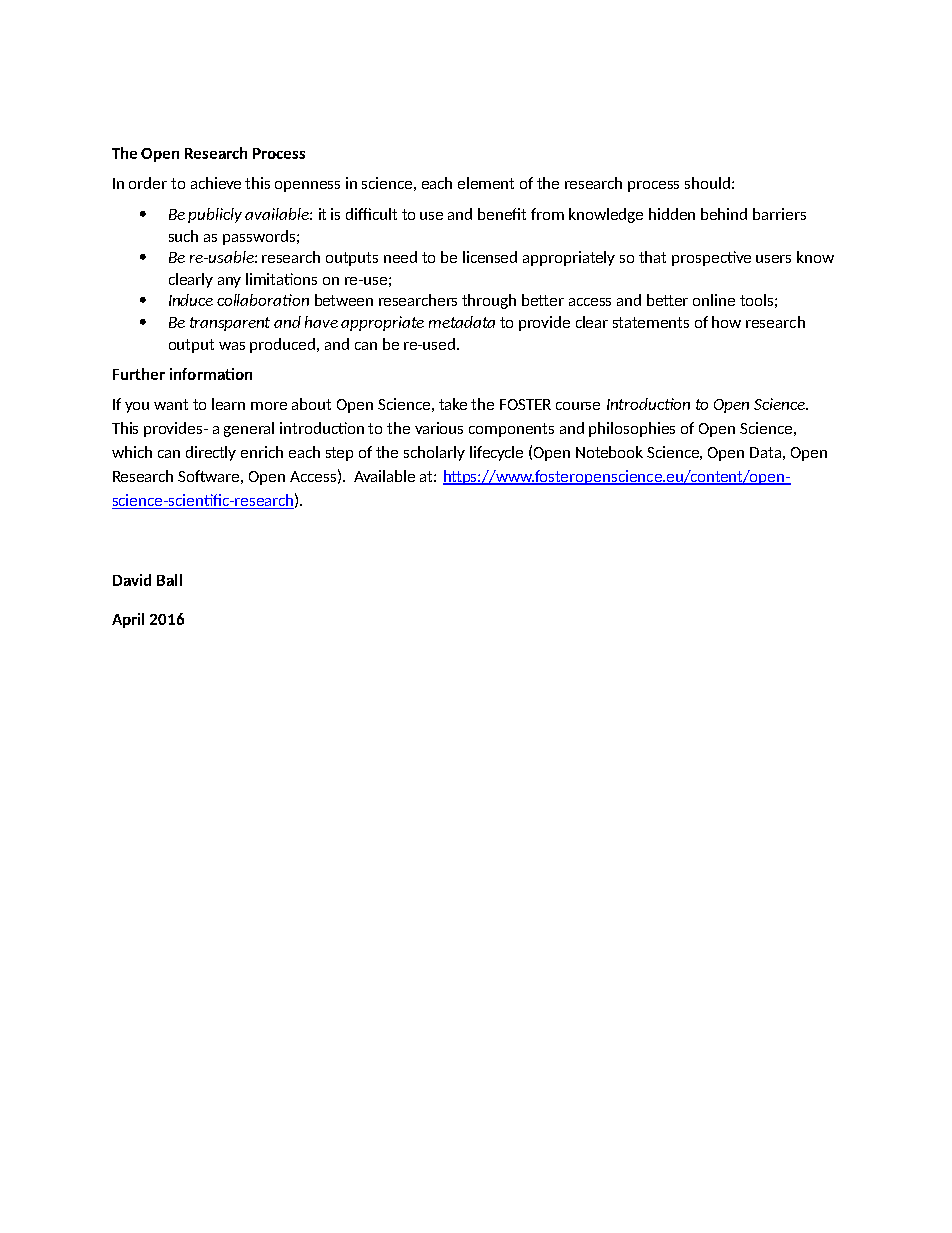  Describe the element at coordinates (128, 620) in the image. I see `April` at that location.
